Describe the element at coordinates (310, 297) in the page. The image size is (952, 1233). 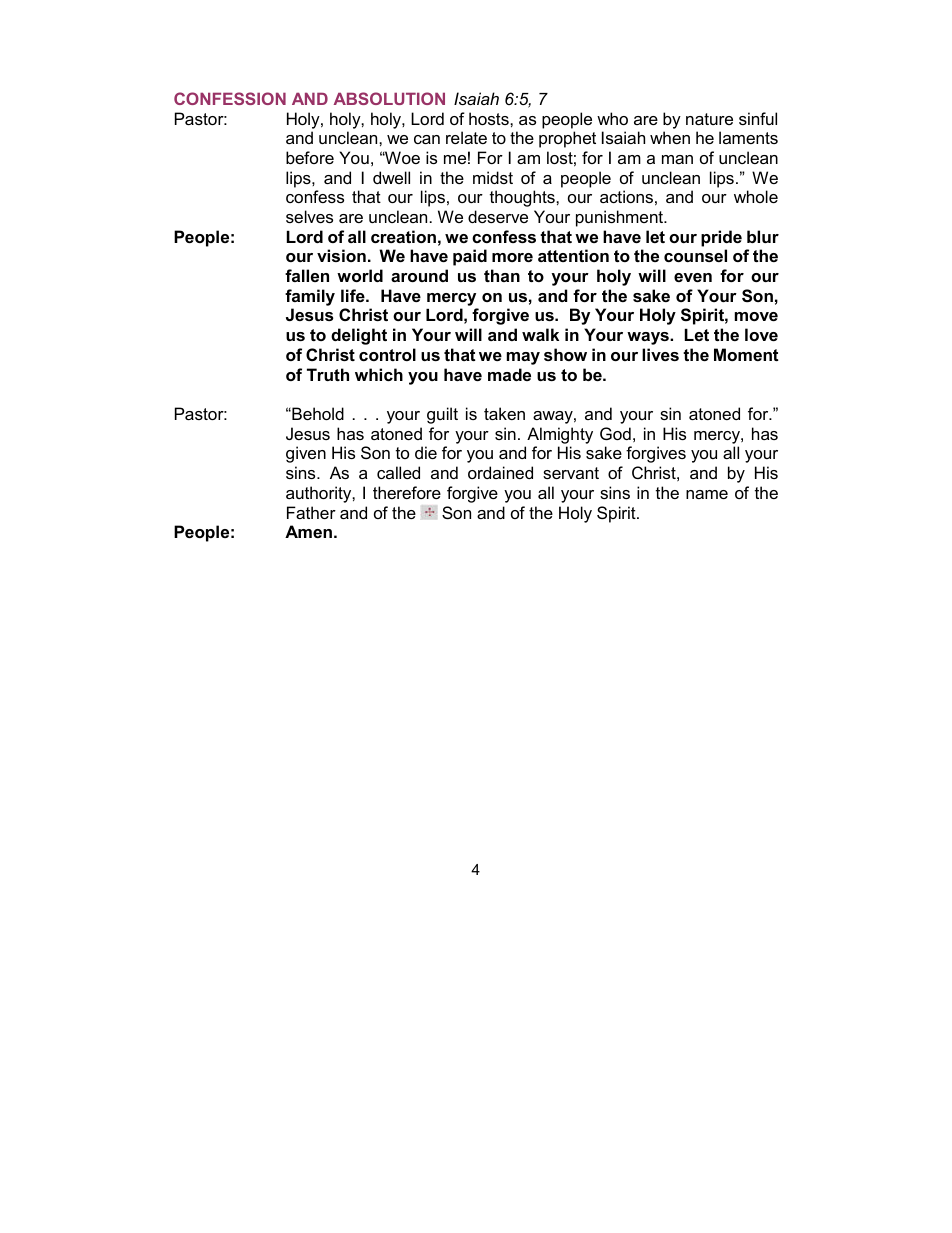
I see `family` at that location.
